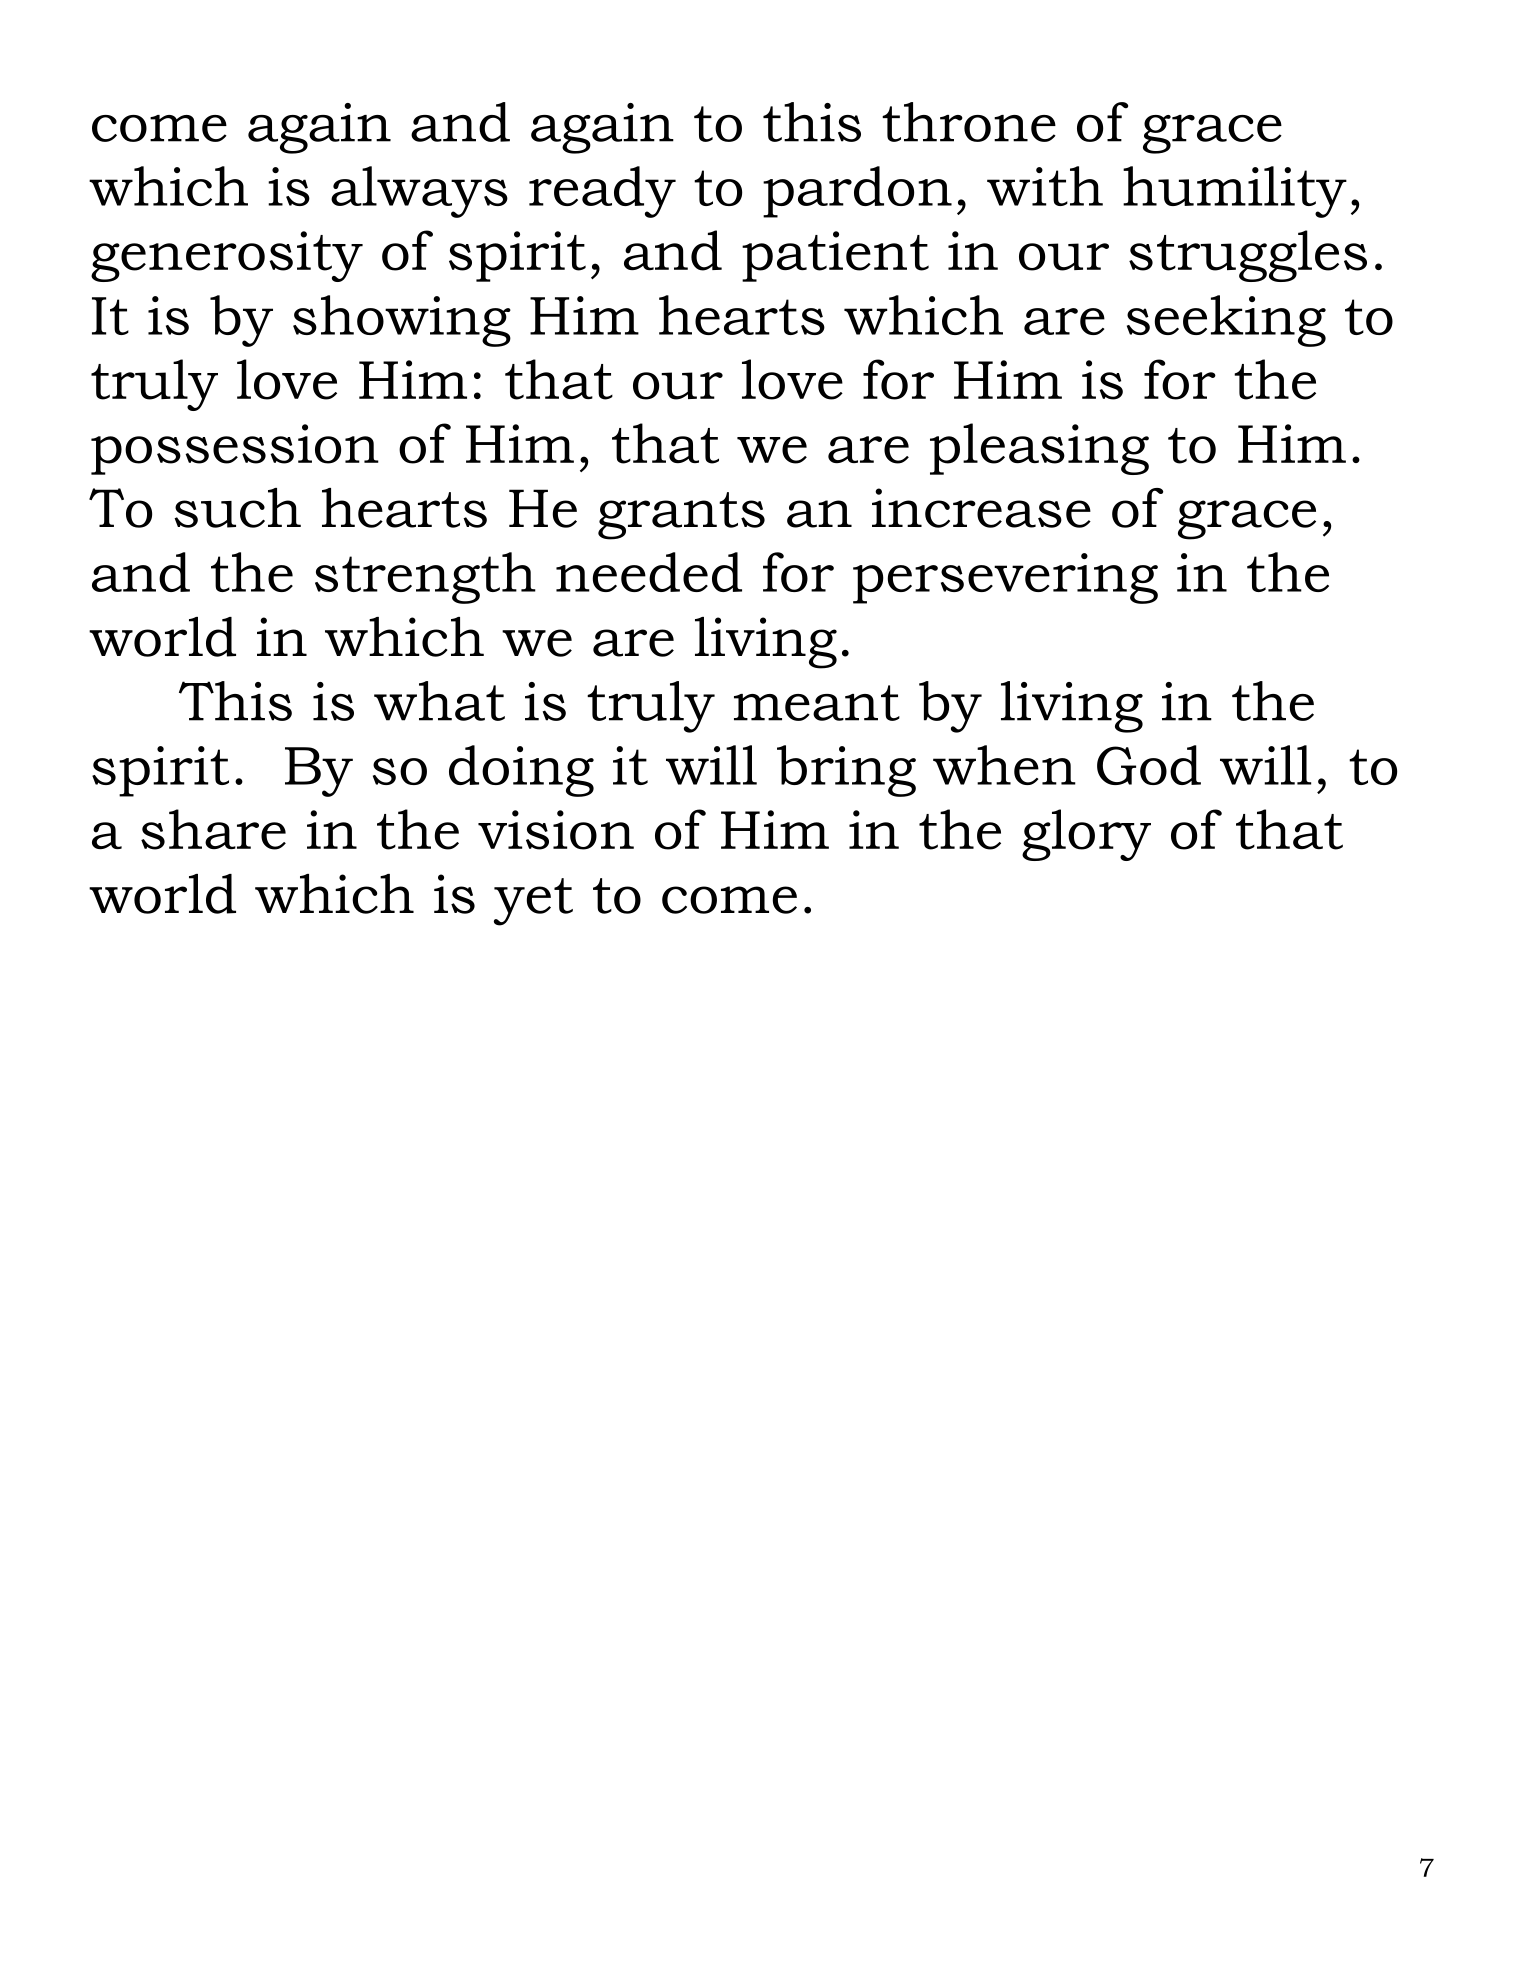 This screenshot has width=1524, height=1972. What do you see at coordinates (1226, 321) in the screenshot?
I see `seeking` at bounding box center [1226, 321].
